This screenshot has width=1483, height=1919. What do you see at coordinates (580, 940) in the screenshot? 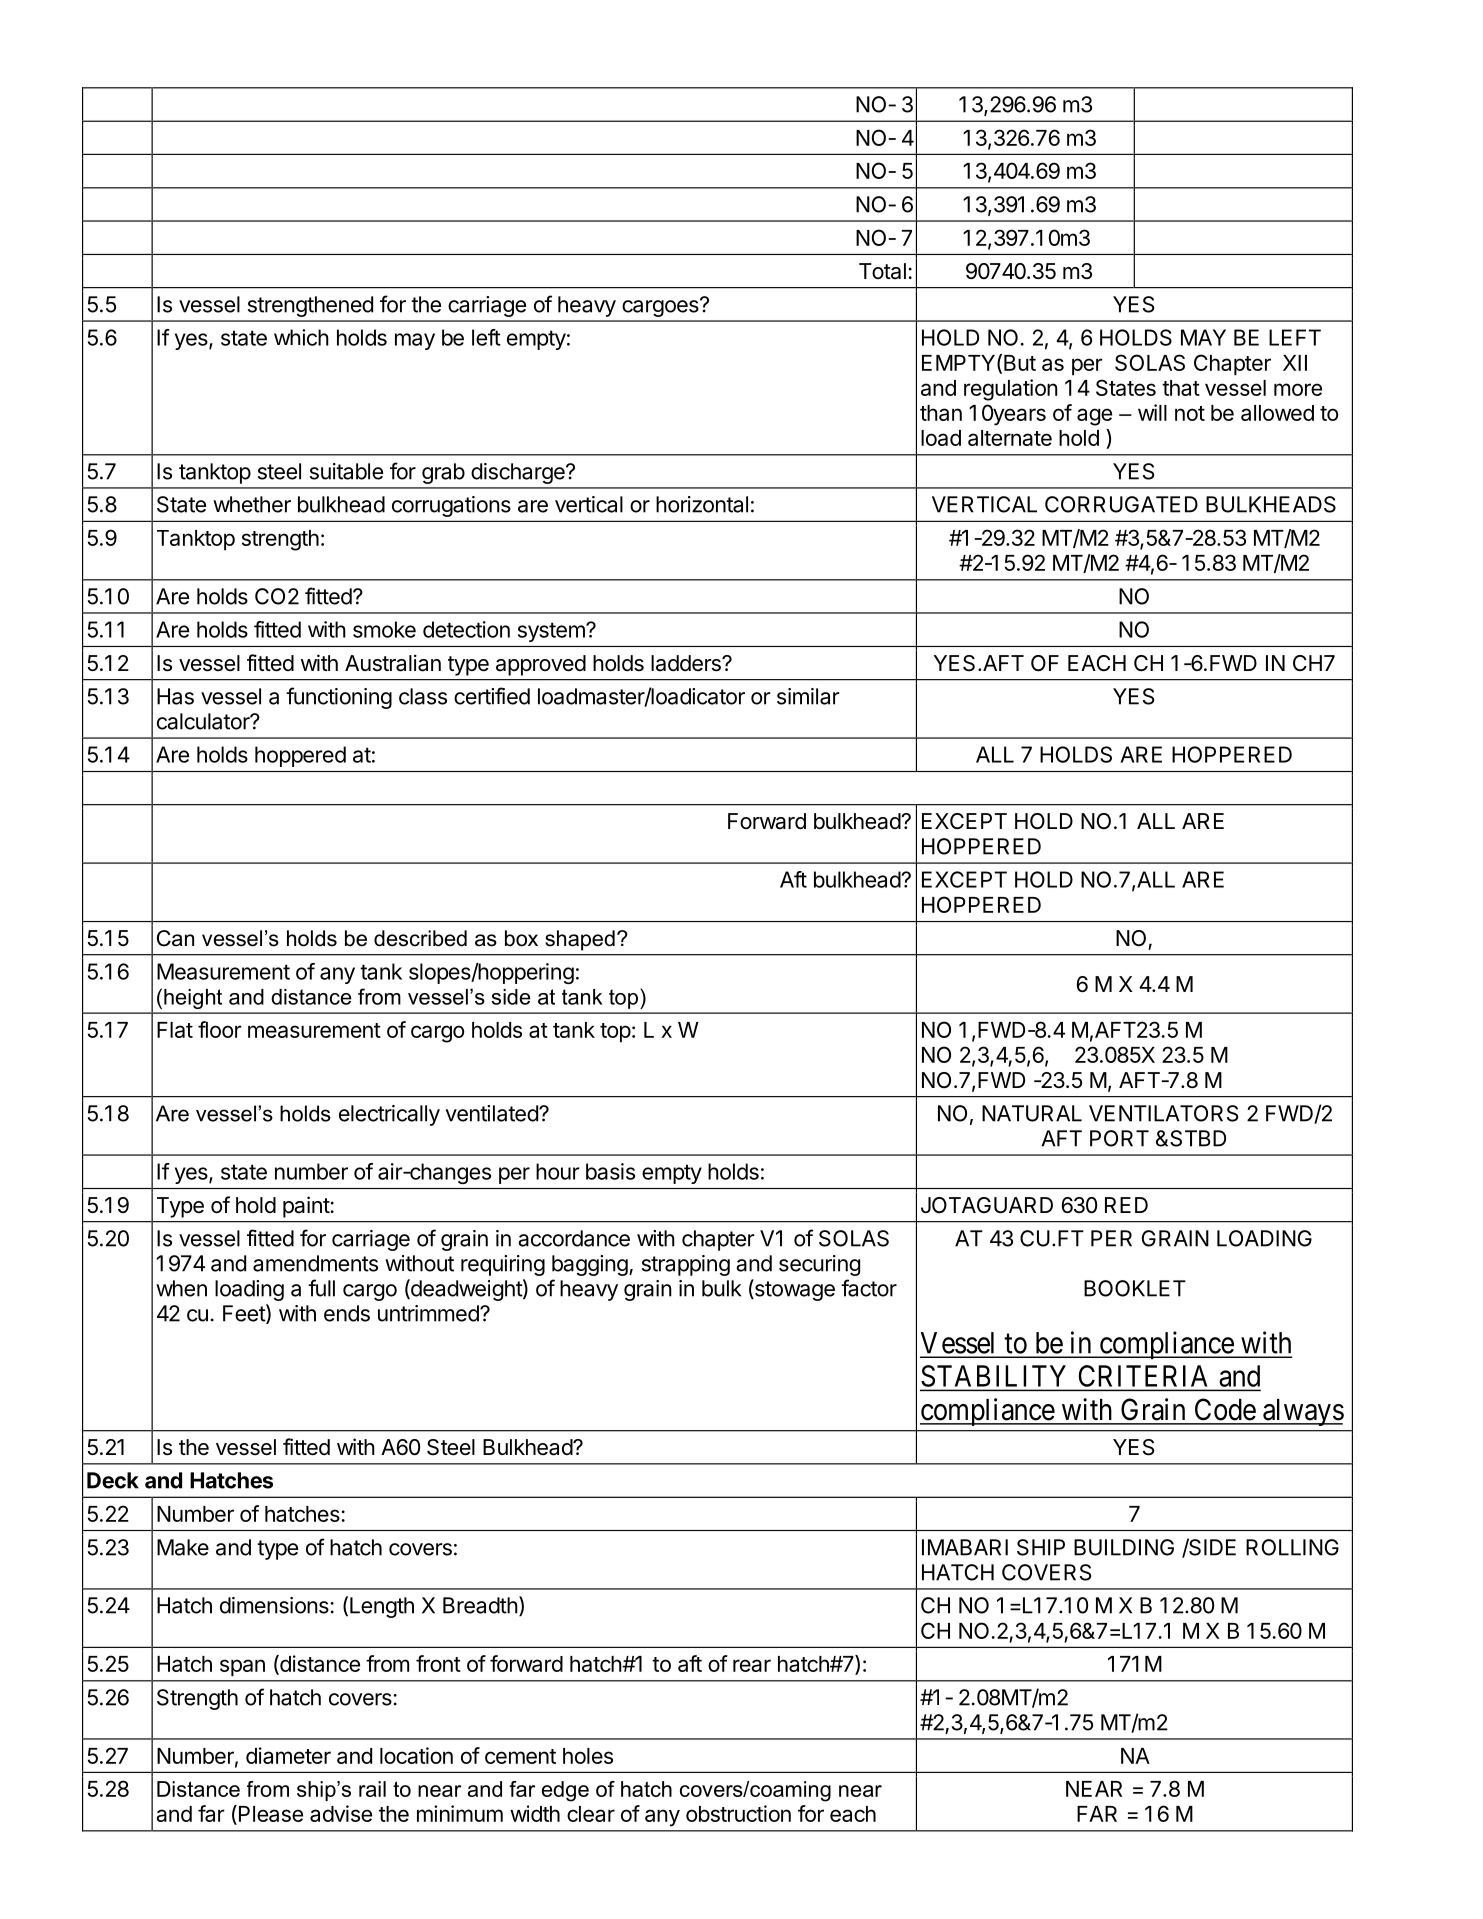
I see `shaped` at bounding box center [580, 940].
